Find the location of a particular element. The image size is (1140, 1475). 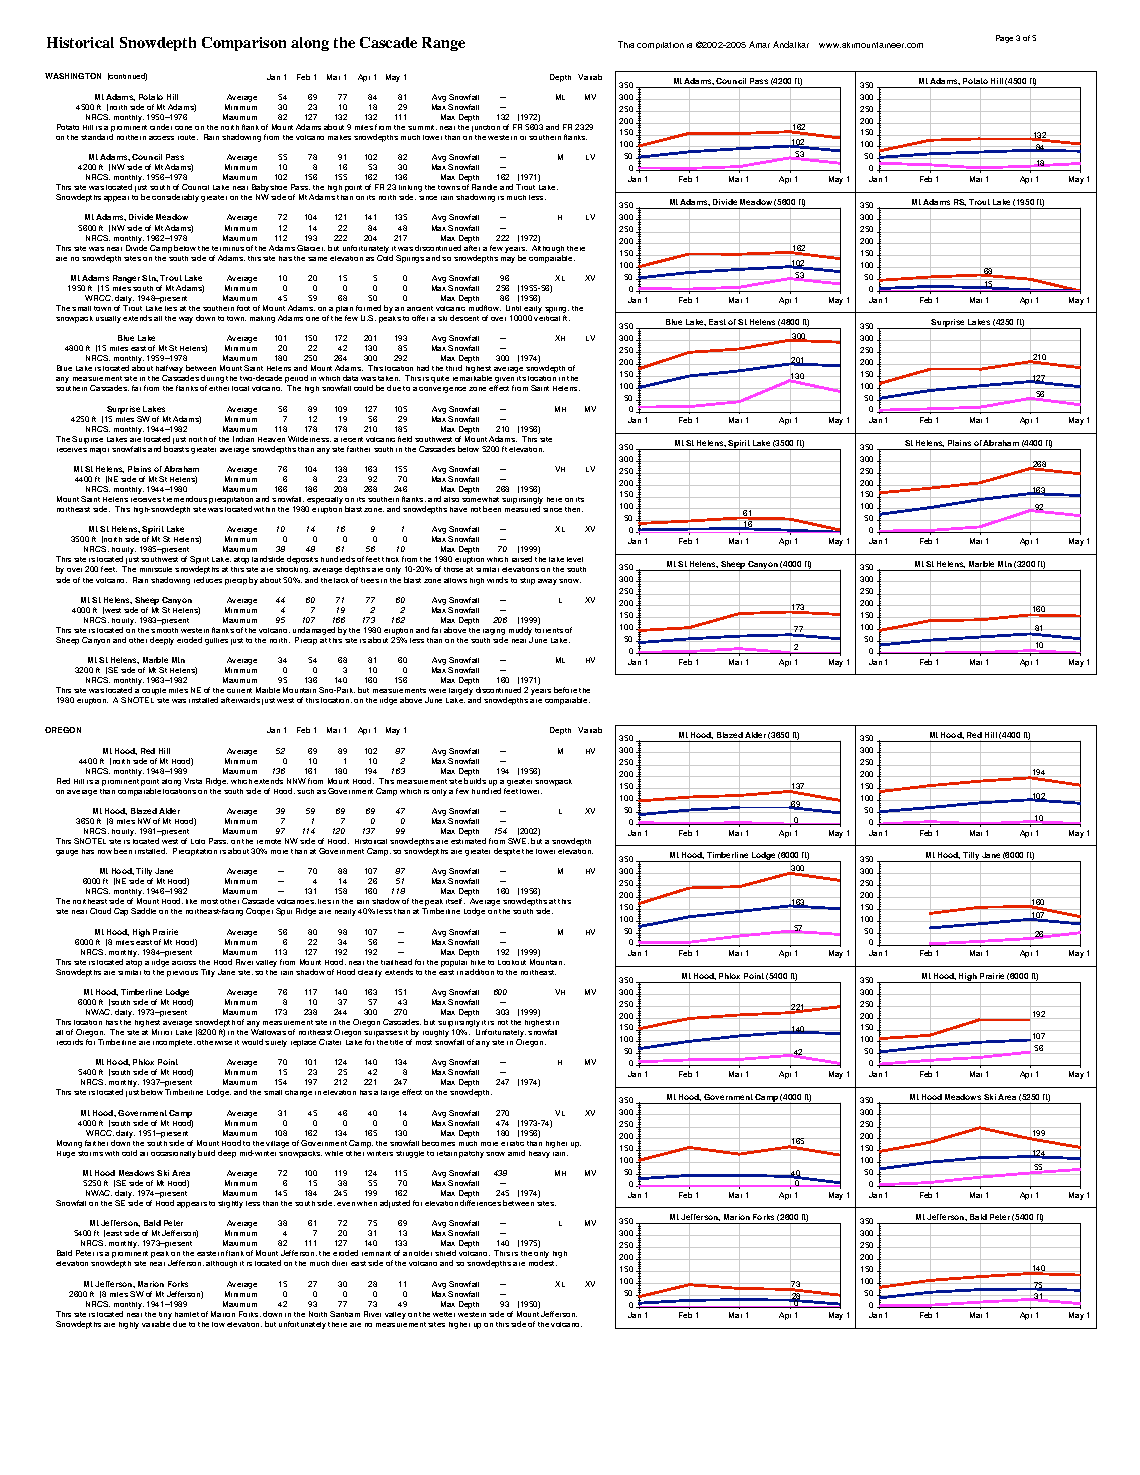

before is located at coordinates (565, 690).
